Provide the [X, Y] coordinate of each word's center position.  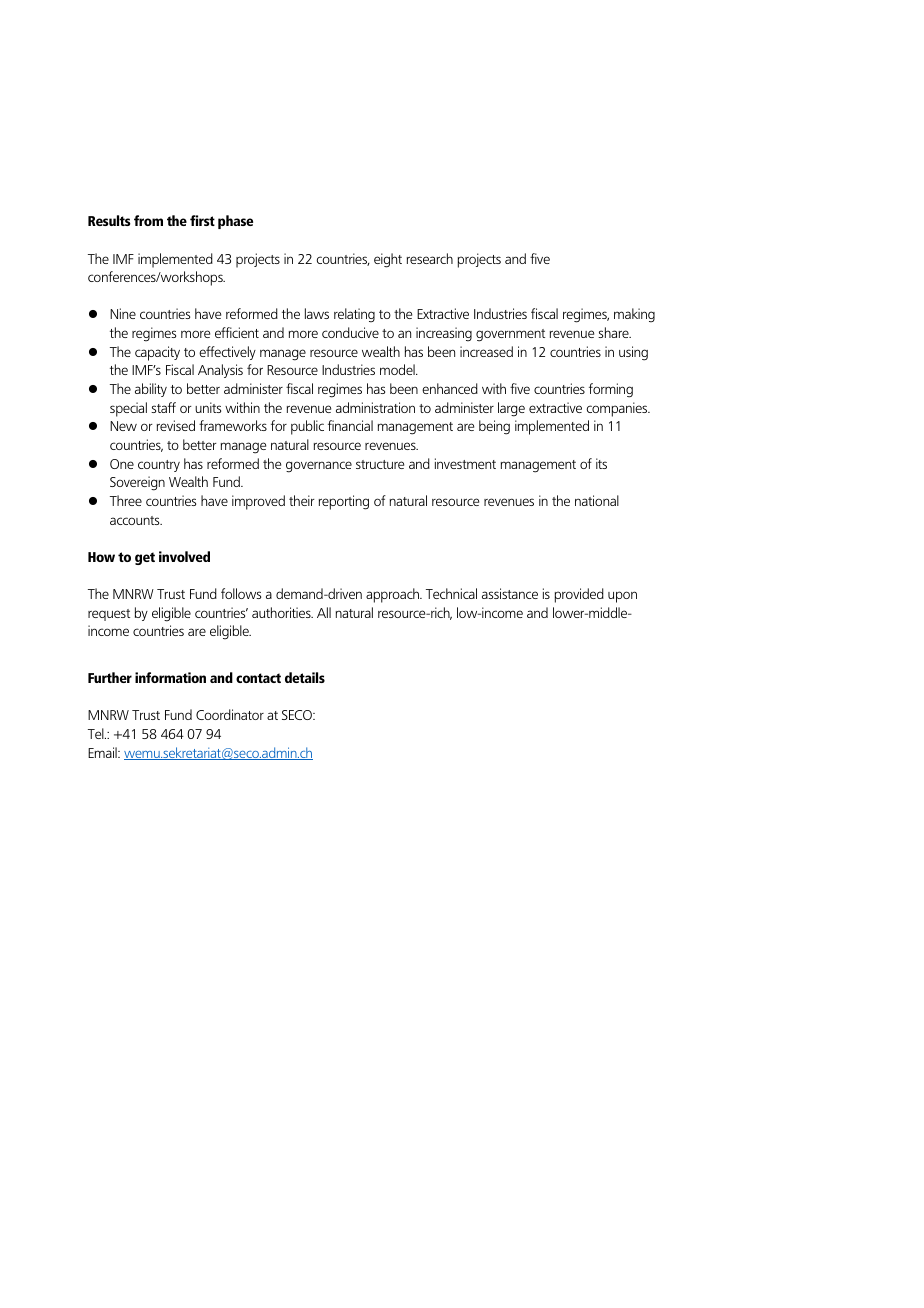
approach [393, 595]
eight [388, 260]
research [430, 258]
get [145, 558]
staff [163, 407]
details [305, 677]
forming [611, 390]
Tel [97, 733]
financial [350, 425]
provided [579, 595]
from [148, 220]
